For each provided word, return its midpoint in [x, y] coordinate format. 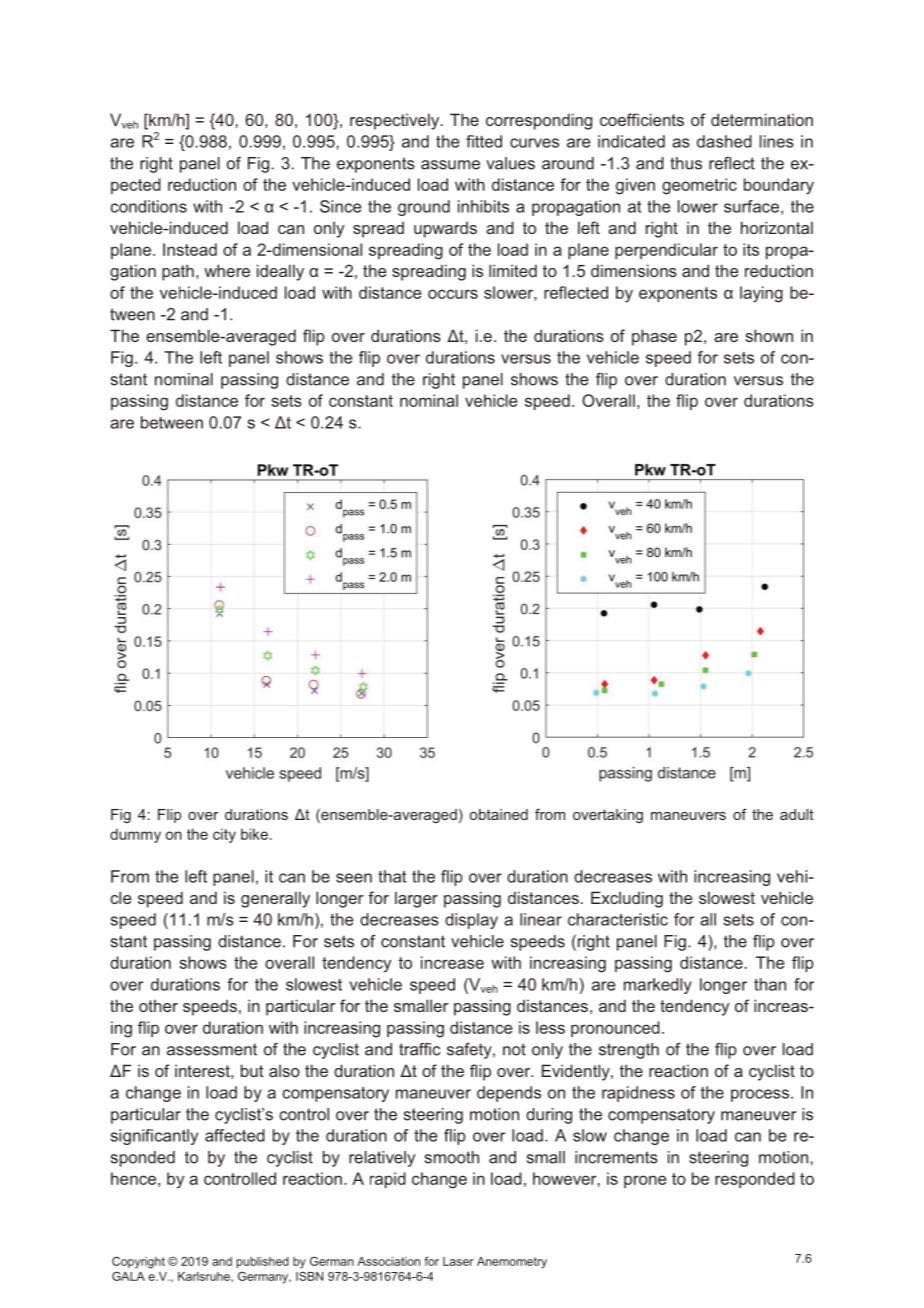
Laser [458, 1261]
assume [450, 165]
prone [645, 1181]
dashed [724, 141]
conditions [148, 206]
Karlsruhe [205, 1276]
